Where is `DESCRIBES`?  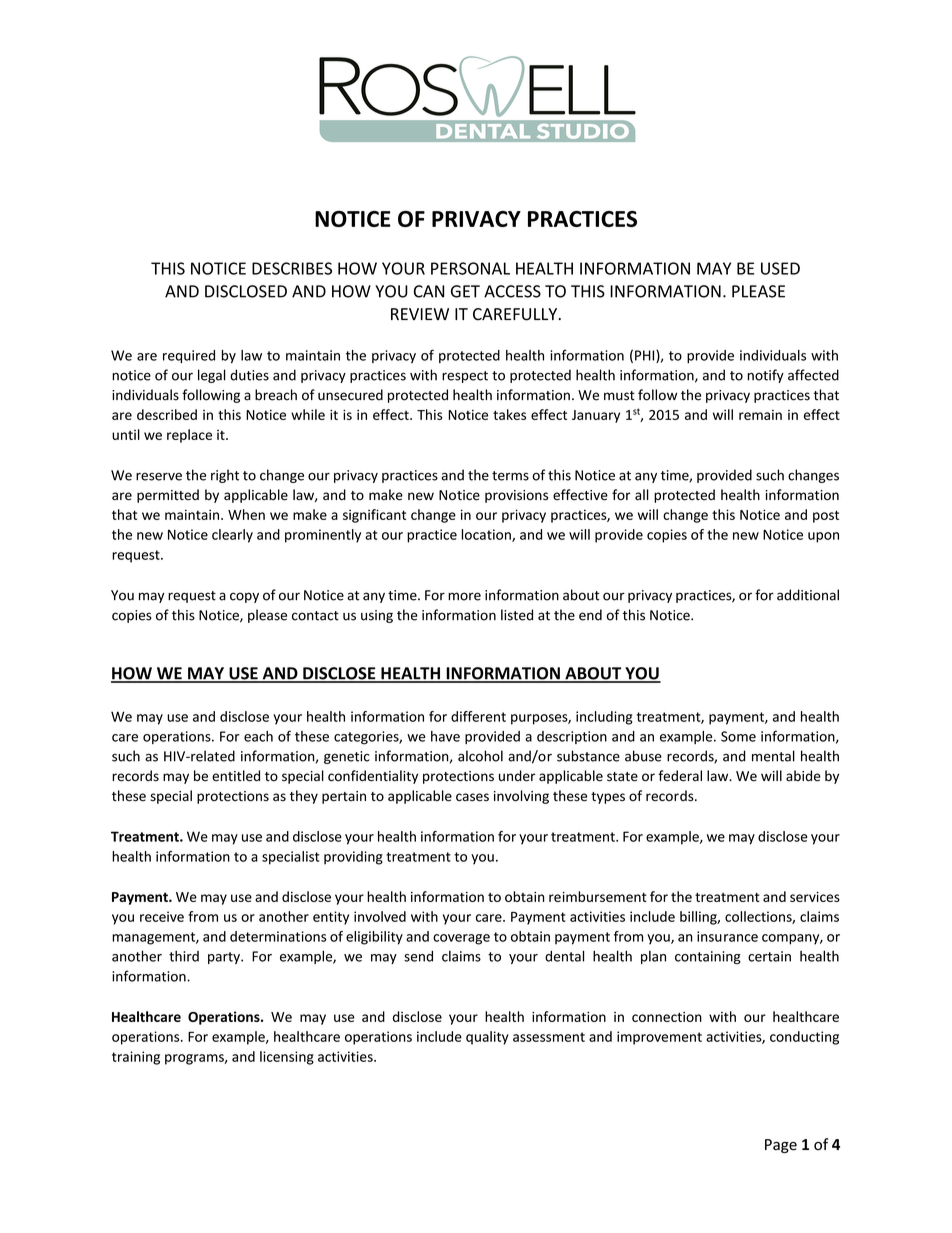
DESCRIBES is located at coordinates (292, 268).
